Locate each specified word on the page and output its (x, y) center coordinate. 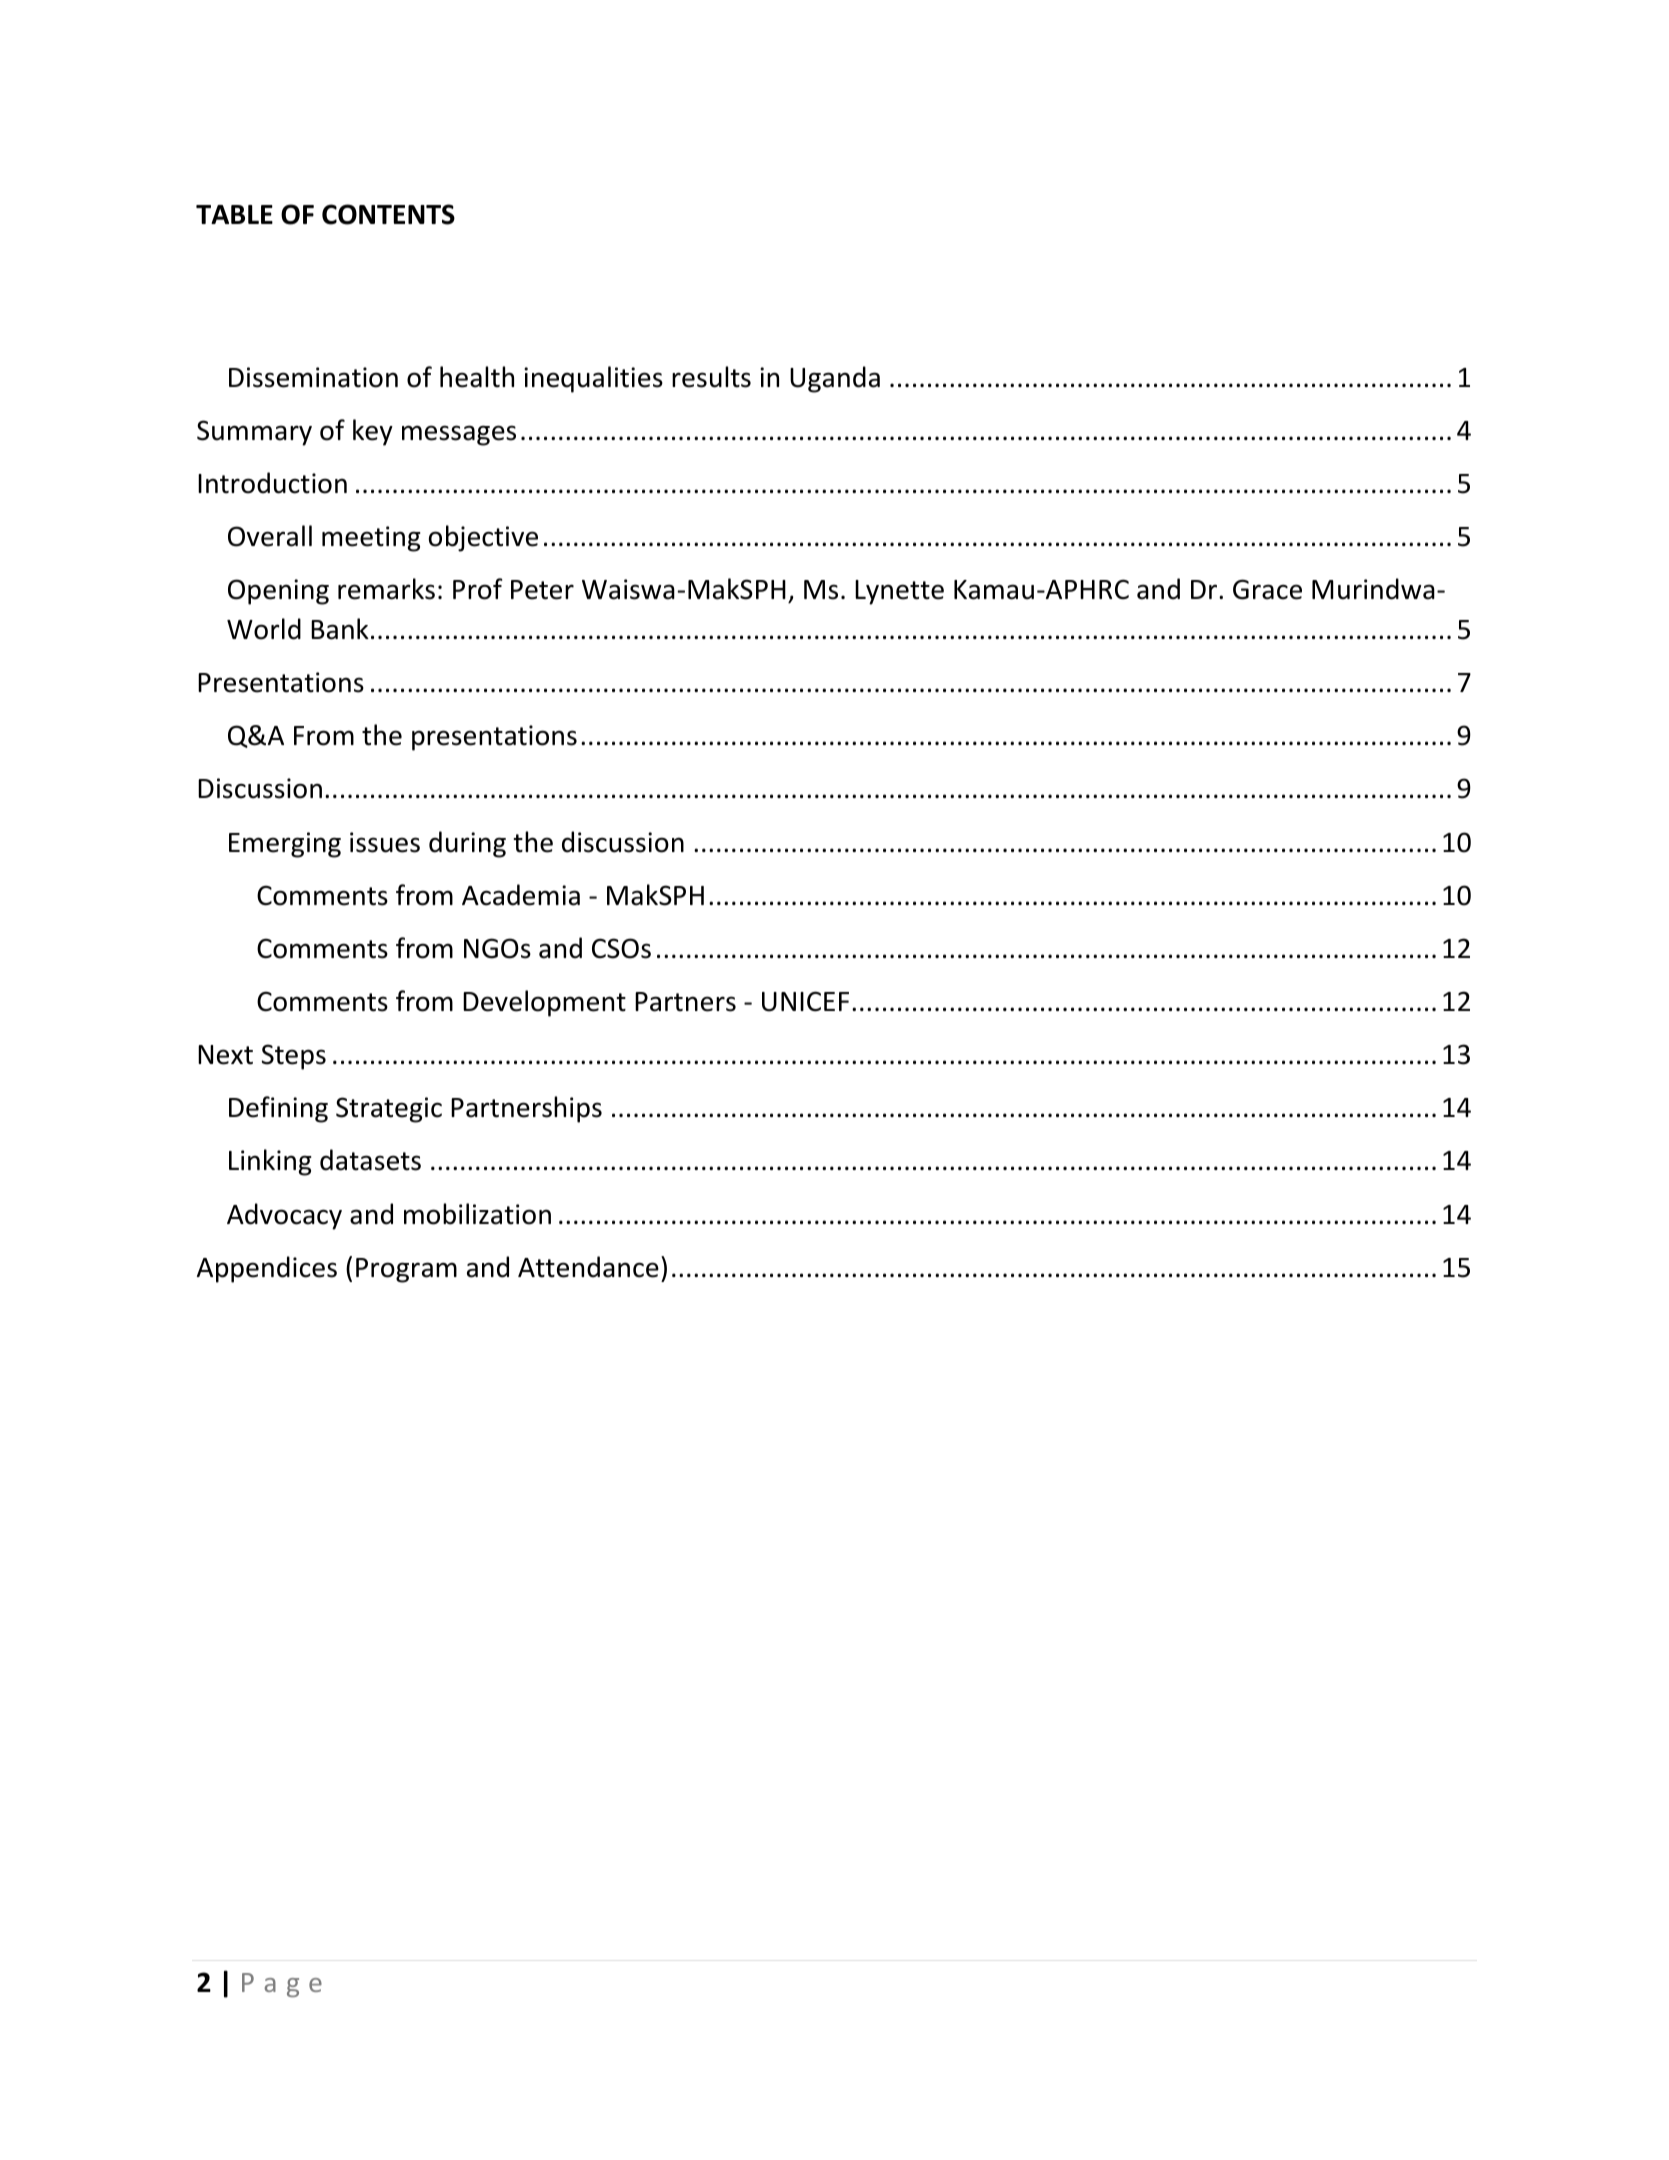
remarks (386, 589)
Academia (521, 895)
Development (544, 1003)
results (711, 377)
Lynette (899, 592)
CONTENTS (388, 214)
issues (385, 842)
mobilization (477, 1214)
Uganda (835, 379)
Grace (1267, 589)
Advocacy (284, 1216)
